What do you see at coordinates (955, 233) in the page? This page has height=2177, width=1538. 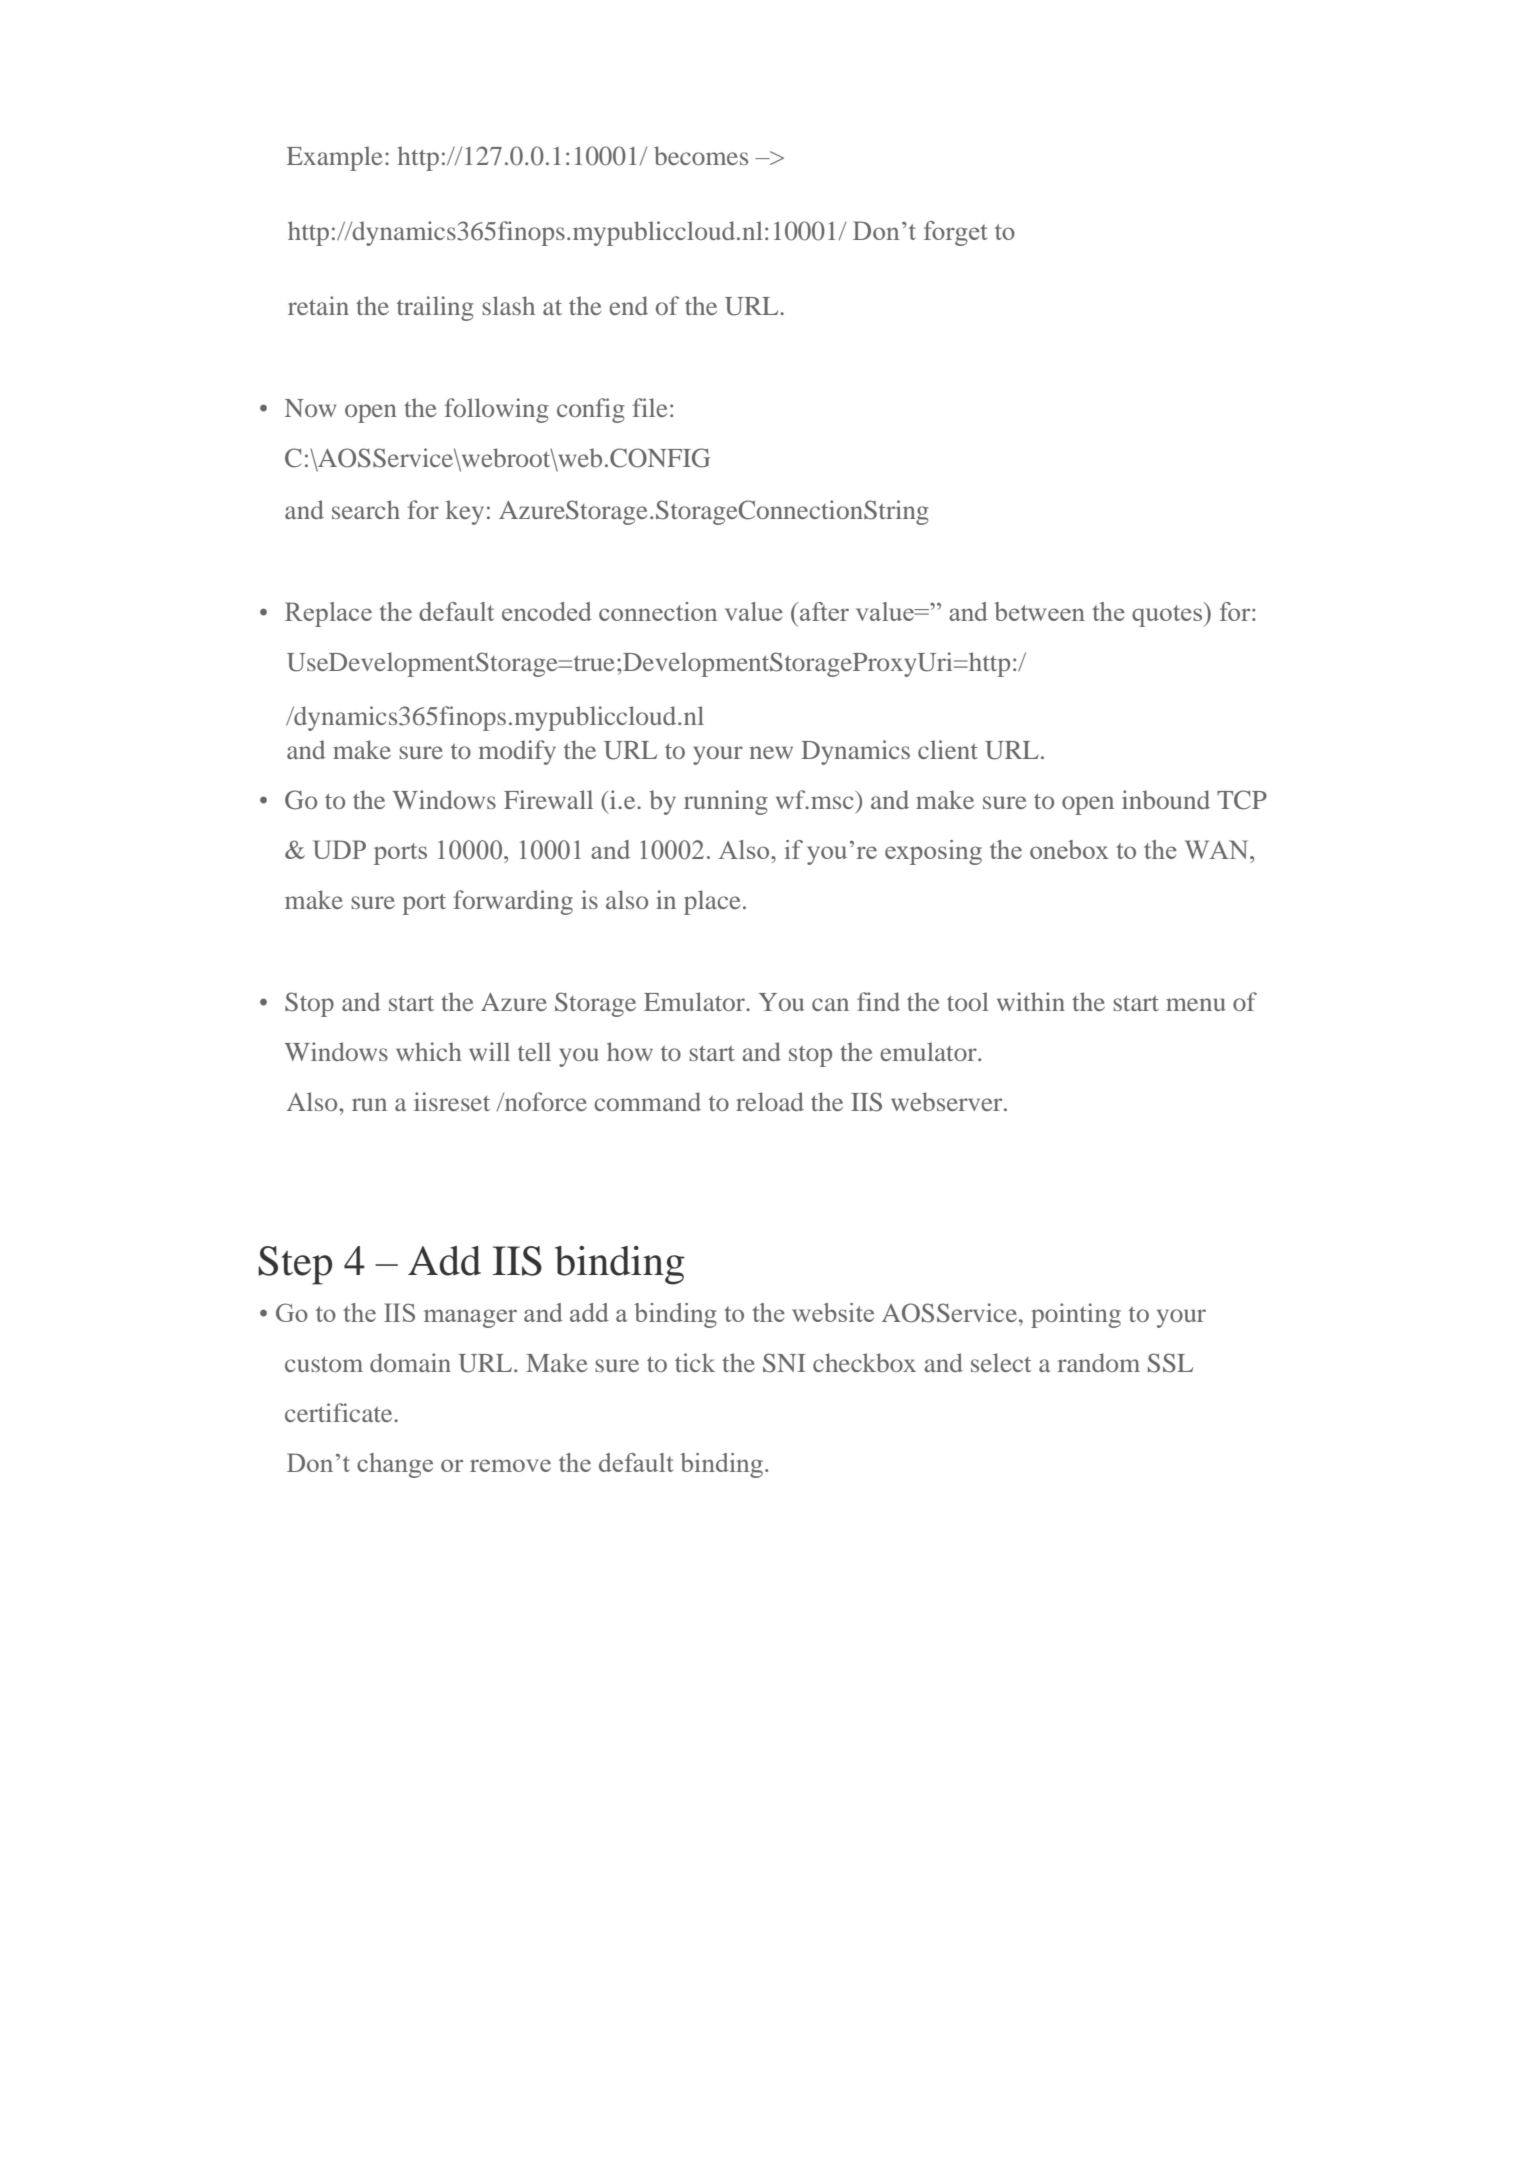 I see `forget` at bounding box center [955, 233].
